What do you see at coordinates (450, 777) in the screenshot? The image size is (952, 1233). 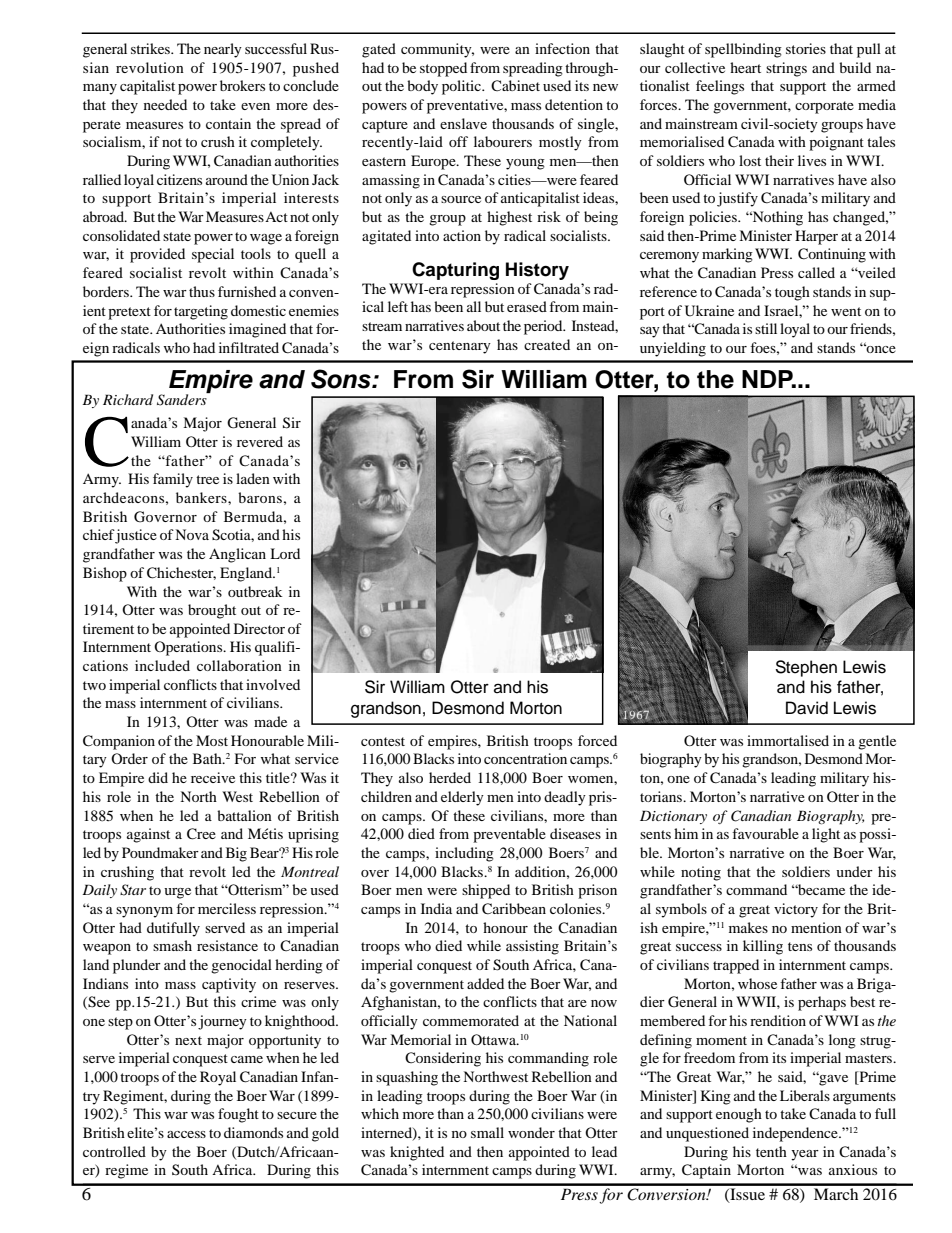 I see `herded` at bounding box center [450, 777].
